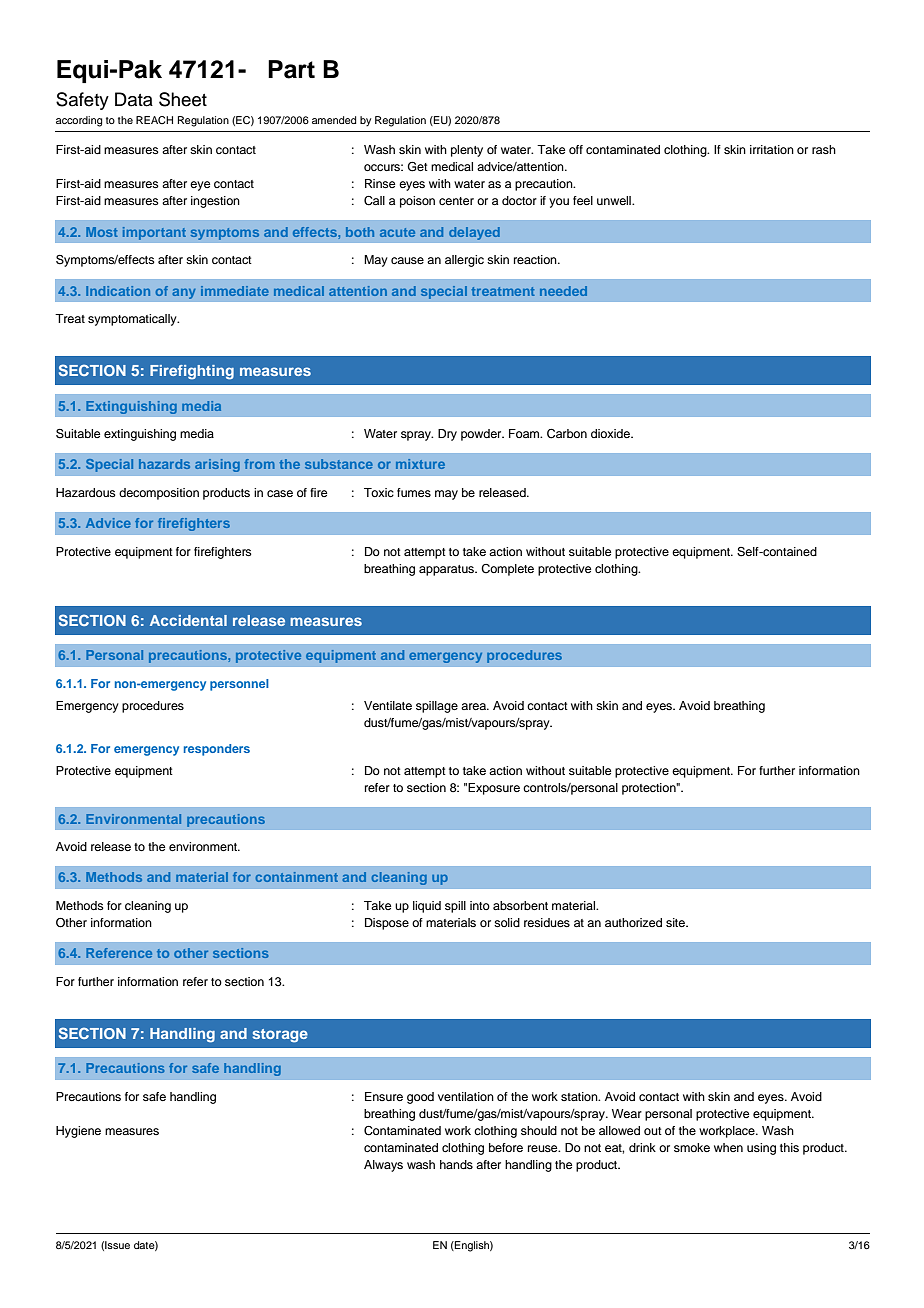 The height and width of the document is (1308, 924). I want to click on Hygiene, so click(78, 1132).
